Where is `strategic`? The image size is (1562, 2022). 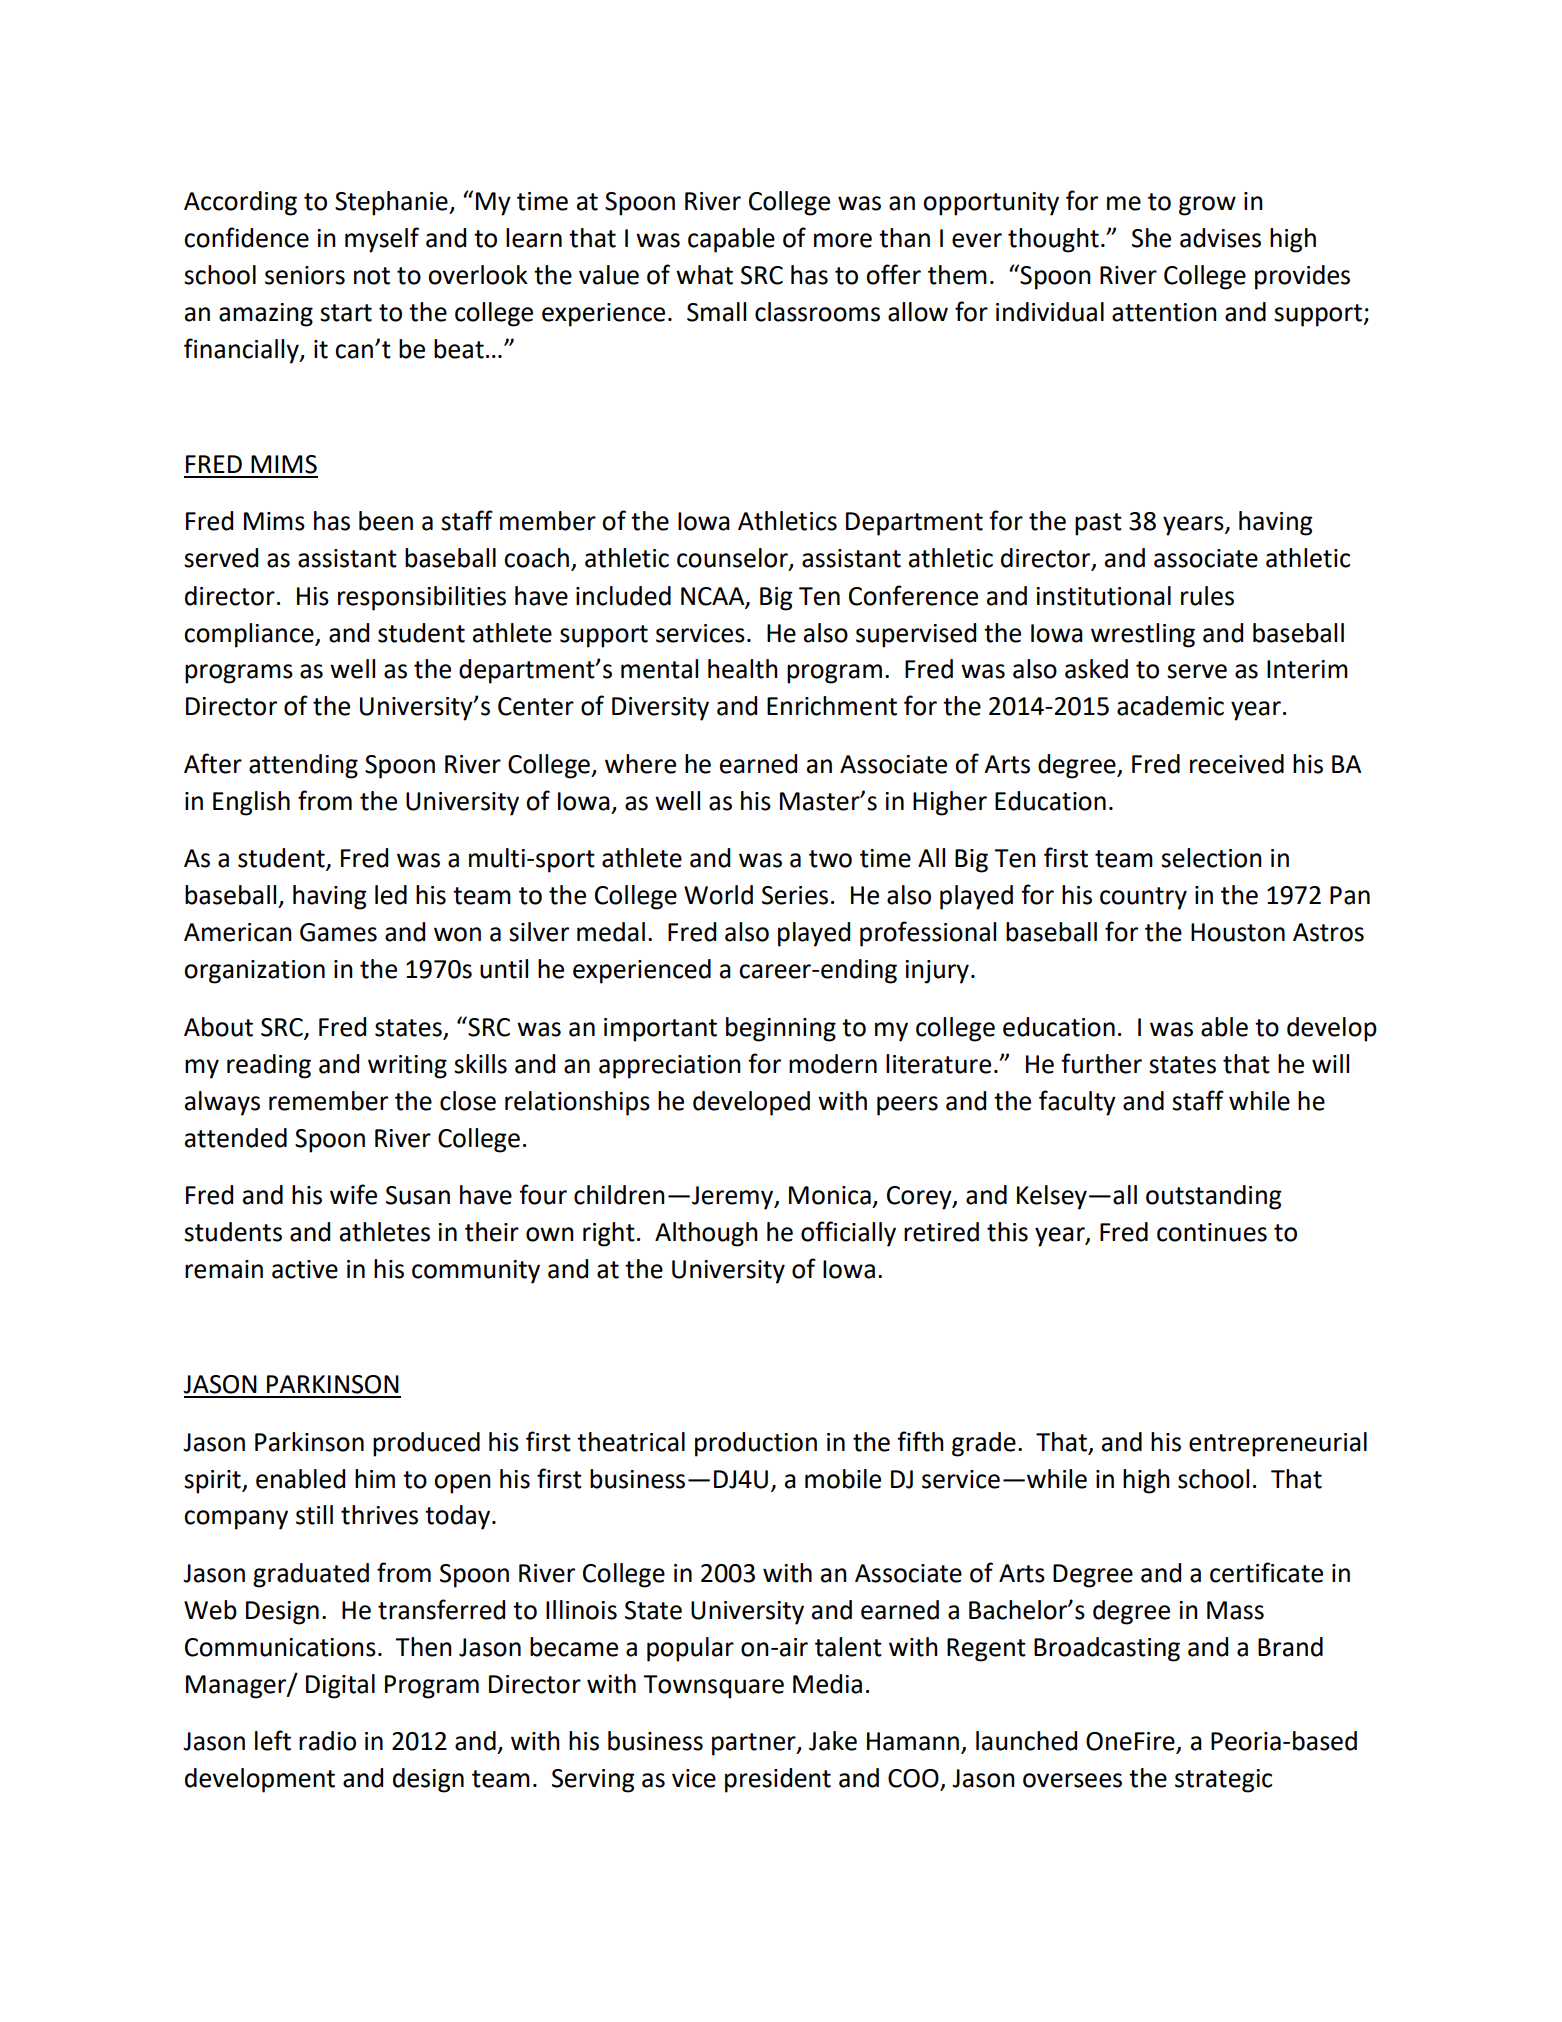 strategic is located at coordinates (1223, 1781).
